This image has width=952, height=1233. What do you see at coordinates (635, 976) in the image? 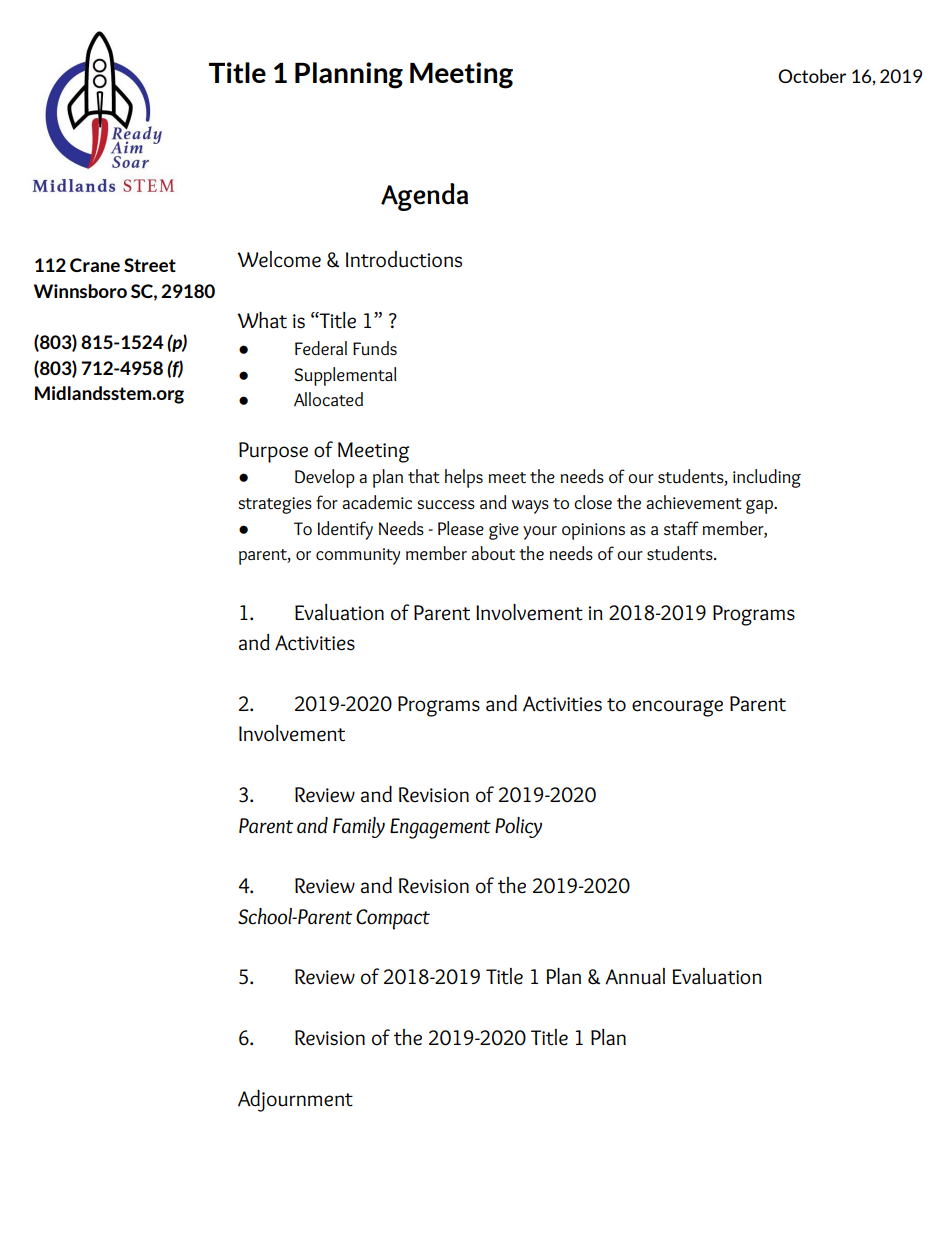
I see `Annual` at bounding box center [635, 976].
